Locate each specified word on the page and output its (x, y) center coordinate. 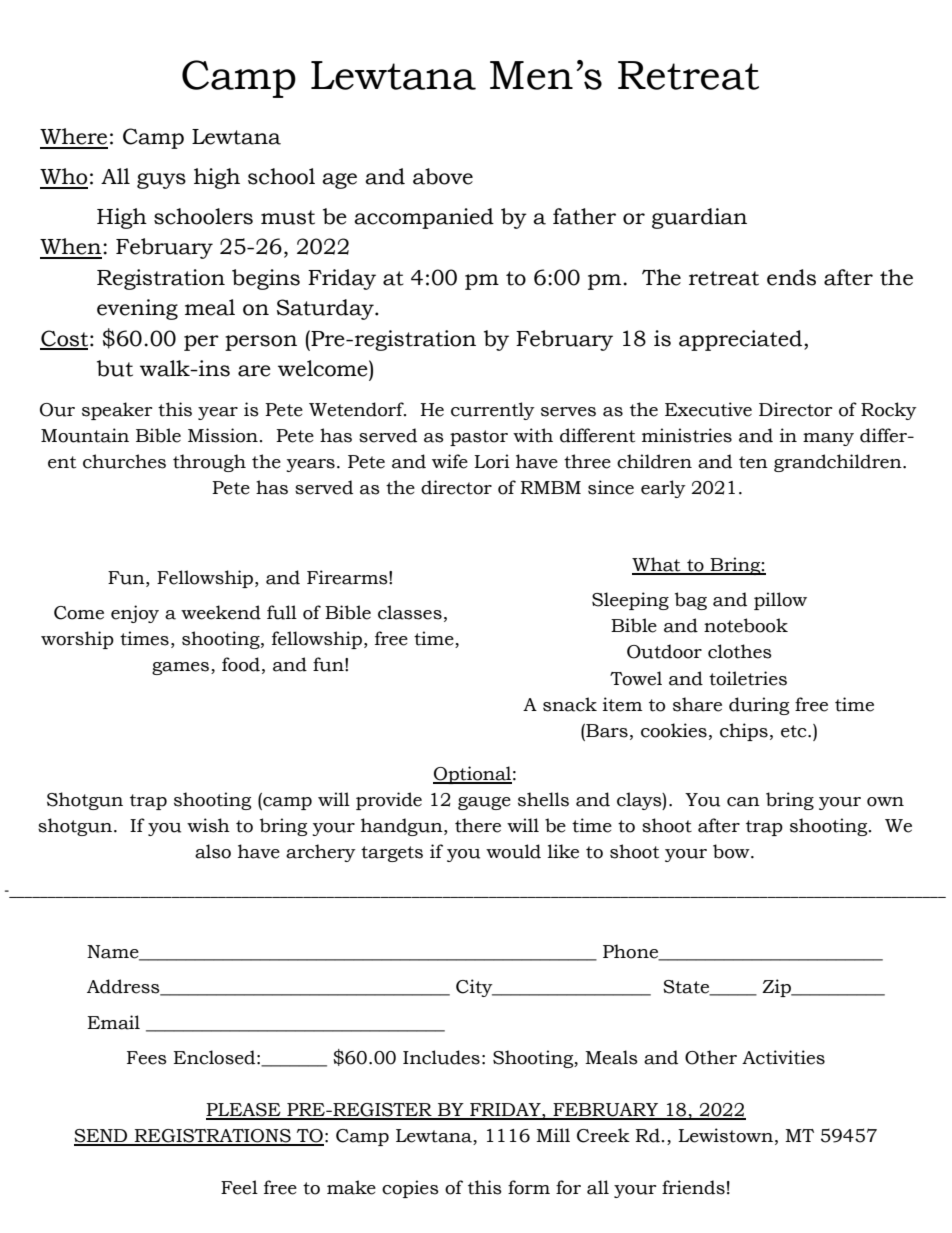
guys (161, 181)
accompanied (424, 218)
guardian (699, 218)
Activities (783, 1057)
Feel (239, 1187)
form (529, 1187)
